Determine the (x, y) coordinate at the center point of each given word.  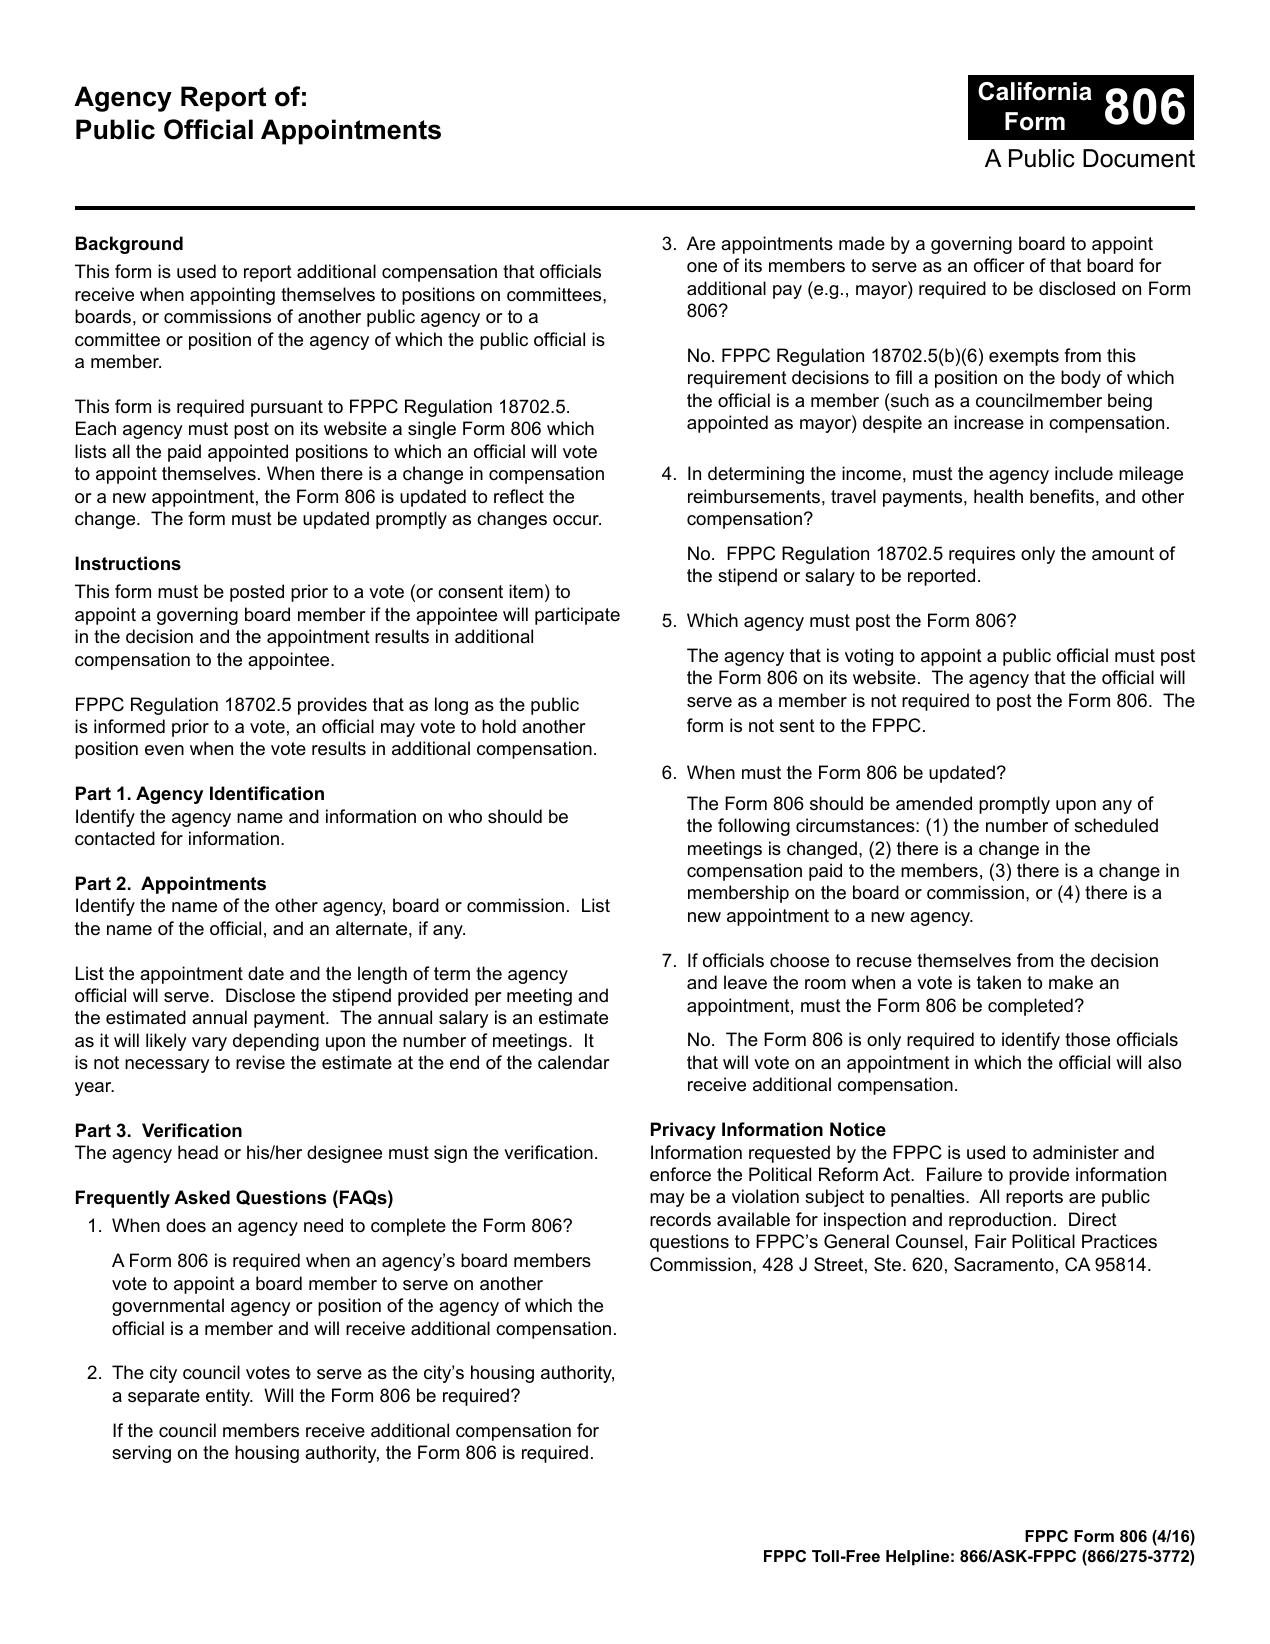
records (680, 1219)
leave (745, 982)
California (1035, 91)
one (702, 267)
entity (229, 1397)
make (1071, 982)
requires (982, 555)
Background (129, 245)
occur (577, 520)
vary (209, 1044)
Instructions (128, 563)
